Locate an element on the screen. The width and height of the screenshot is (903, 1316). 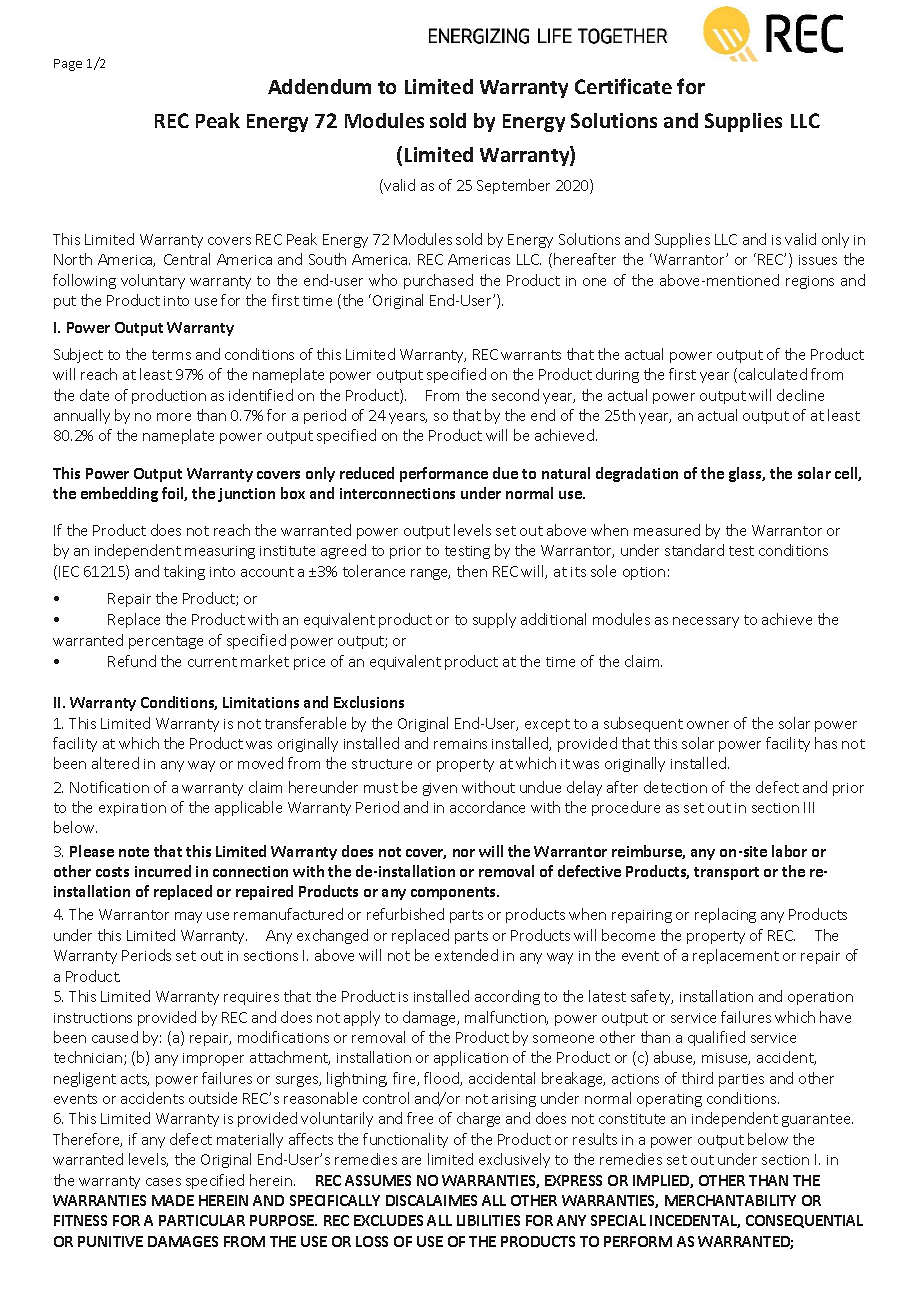
necessary is located at coordinates (706, 622).
